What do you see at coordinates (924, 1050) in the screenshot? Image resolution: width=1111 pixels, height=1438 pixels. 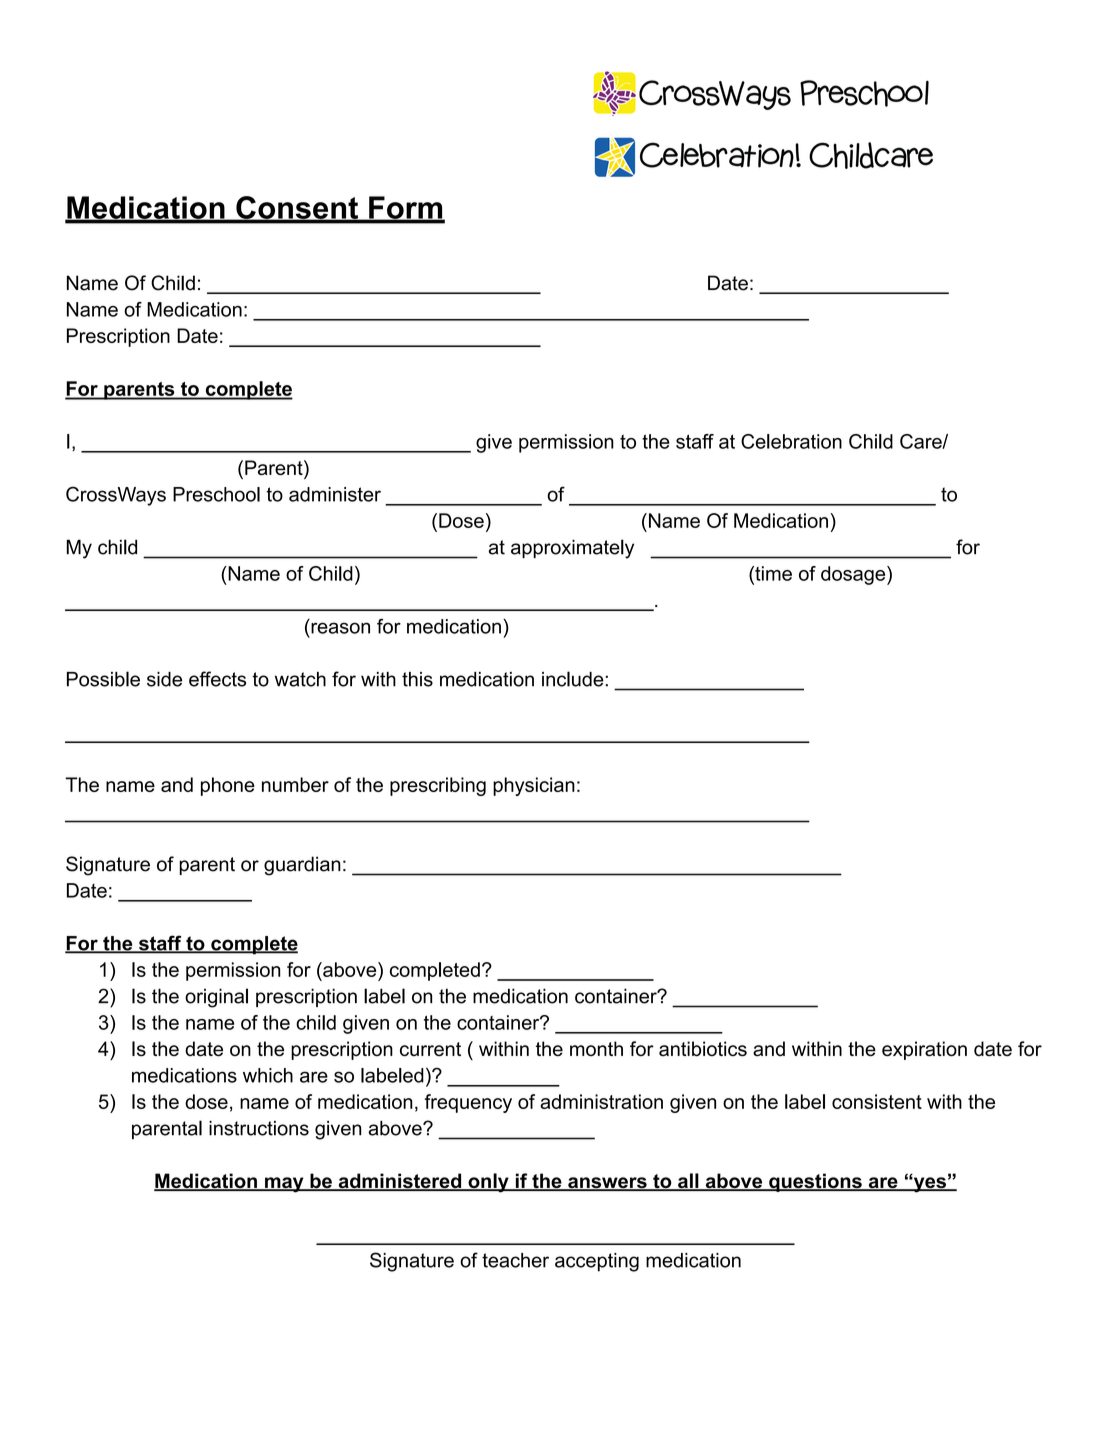 I see `expiration` at bounding box center [924, 1050].
